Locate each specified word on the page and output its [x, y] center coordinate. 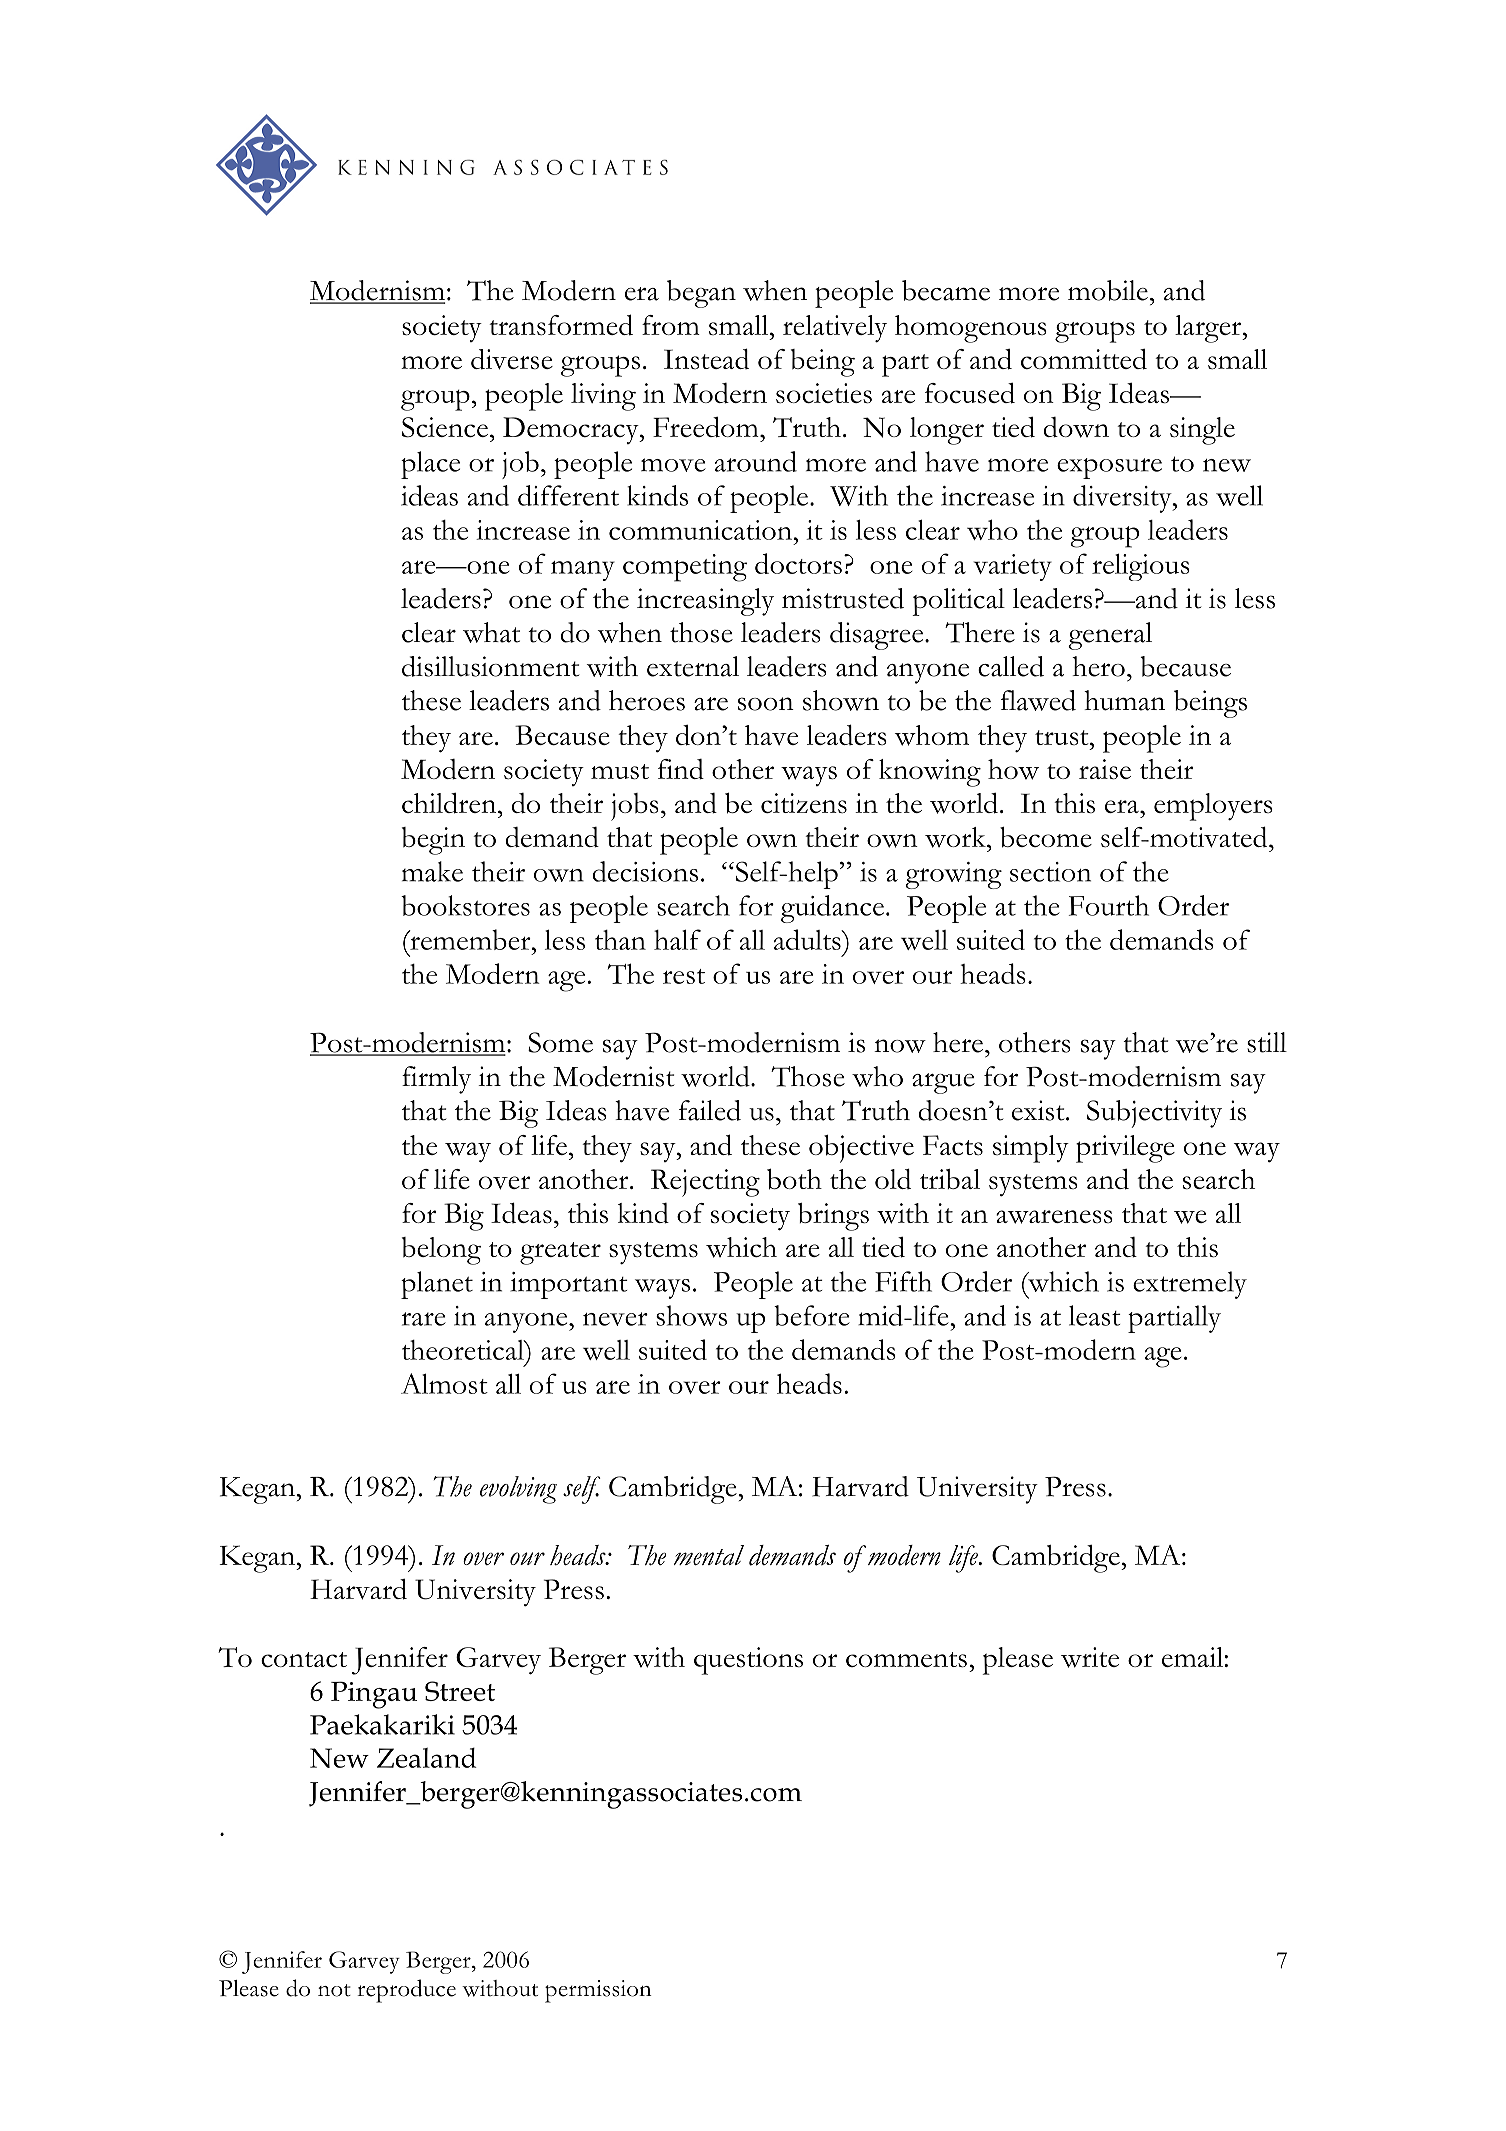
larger [1209, 329]
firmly [436, 1080]
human [1124, 700]
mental [709, 1555]
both [794, 1179]
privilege [1125, 1149]
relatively [835, 329]
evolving [518, 1490]
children [450, 803]
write [1090, 1657]
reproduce [406, 1991]
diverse [512, 359]
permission [598, 1991]
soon [766, 704]
